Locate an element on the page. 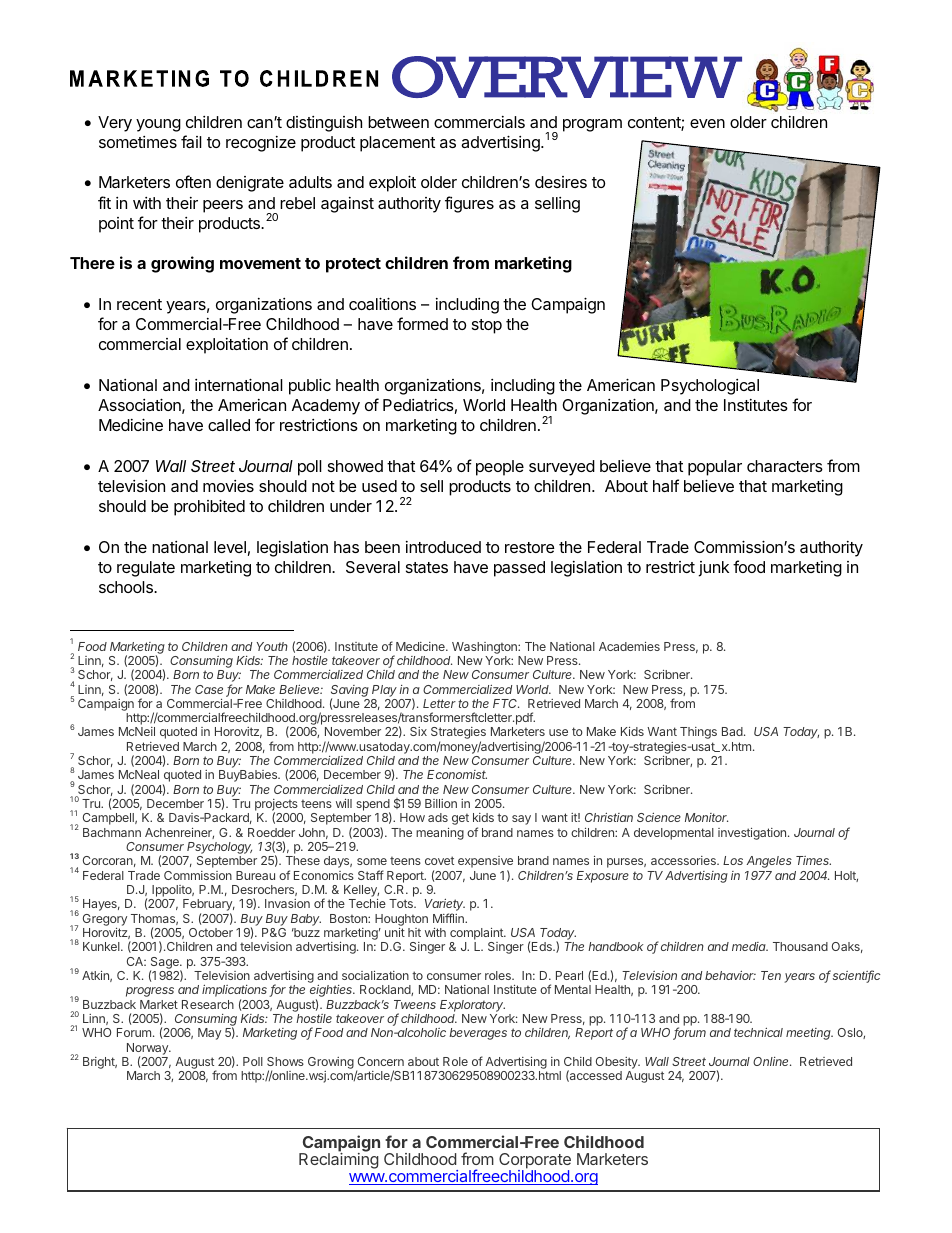  junk is located at coordinates (713, 569).
